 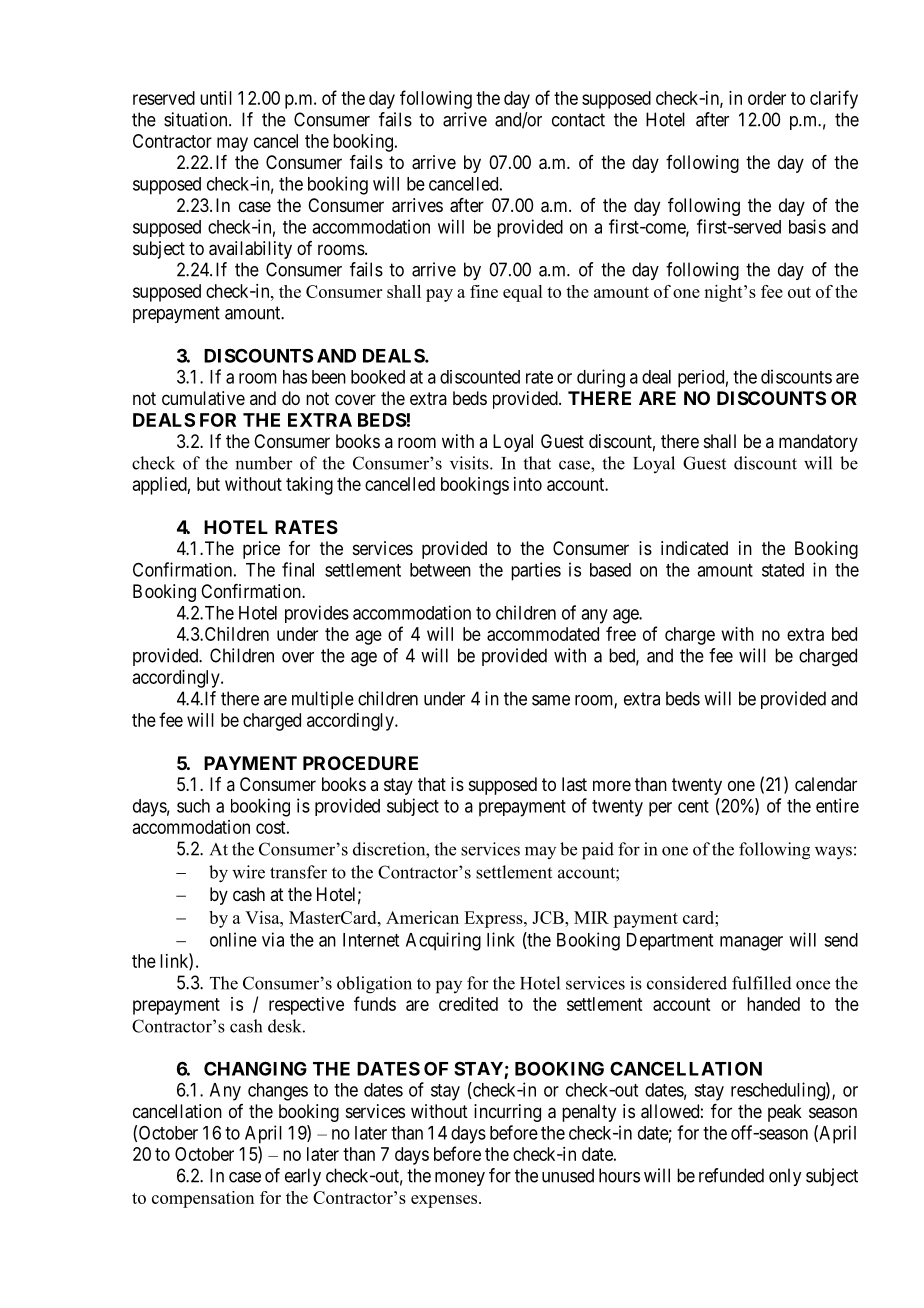 I want to click on number, so click(x=264, y=463).
